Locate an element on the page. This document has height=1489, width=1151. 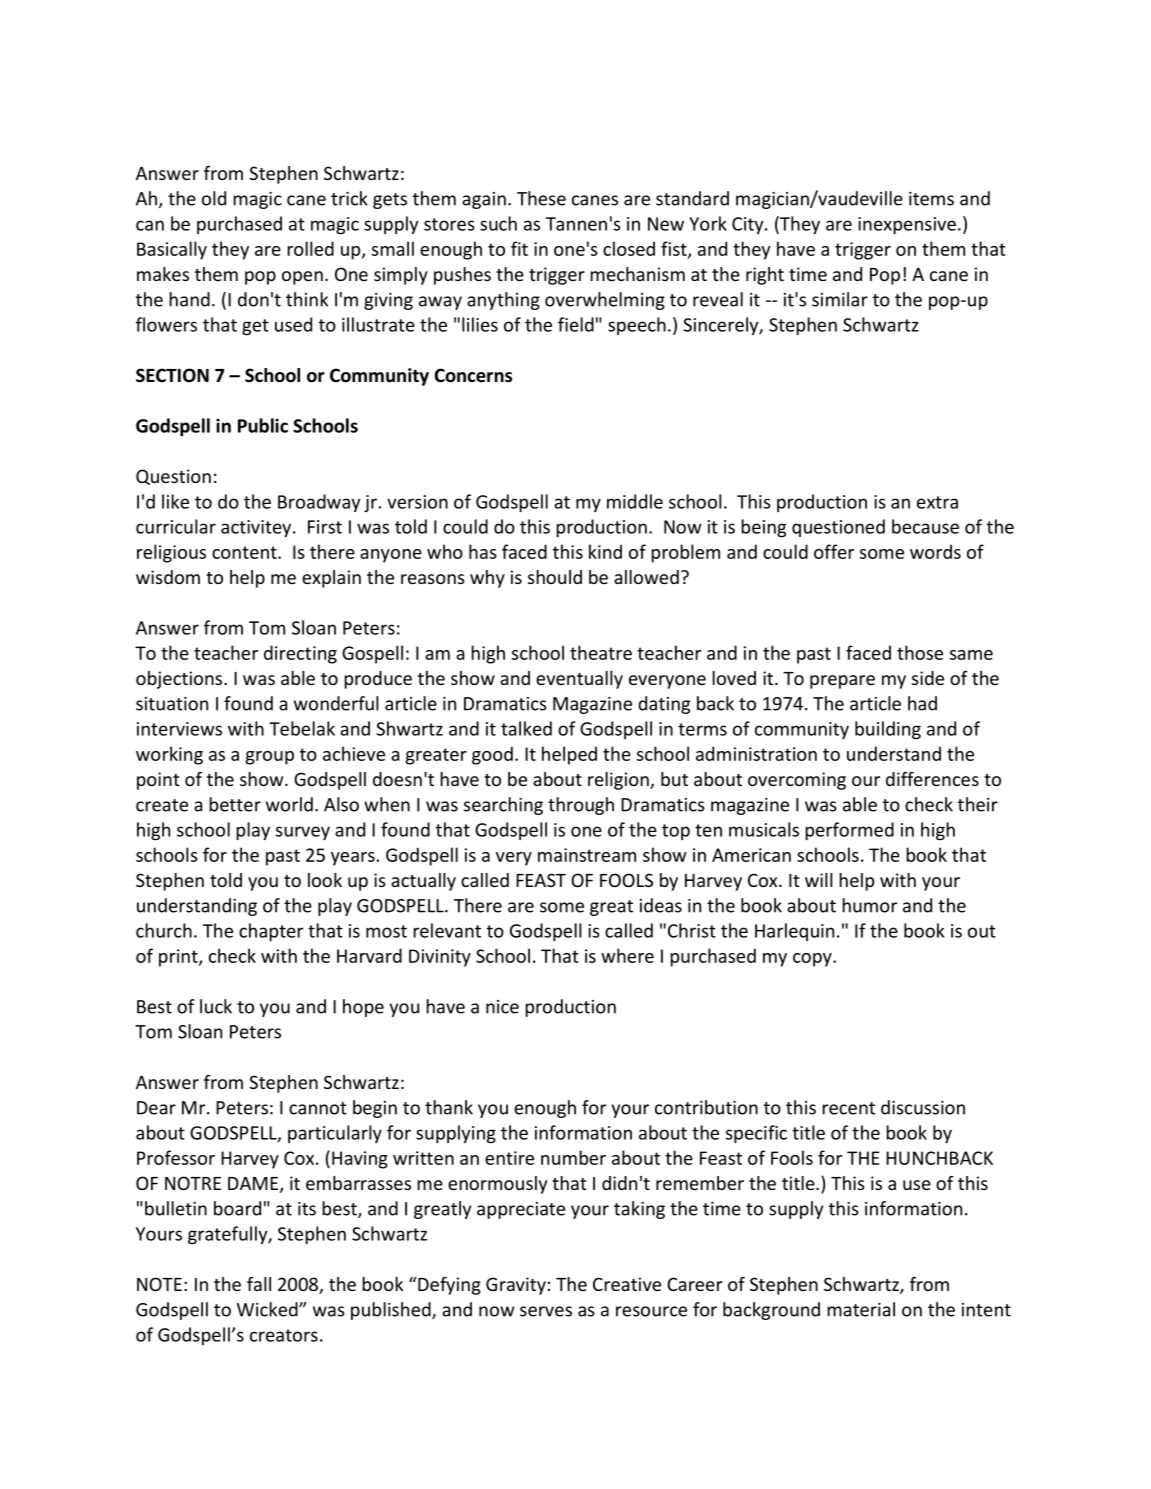
religion is located at coordinates (619, 781).
